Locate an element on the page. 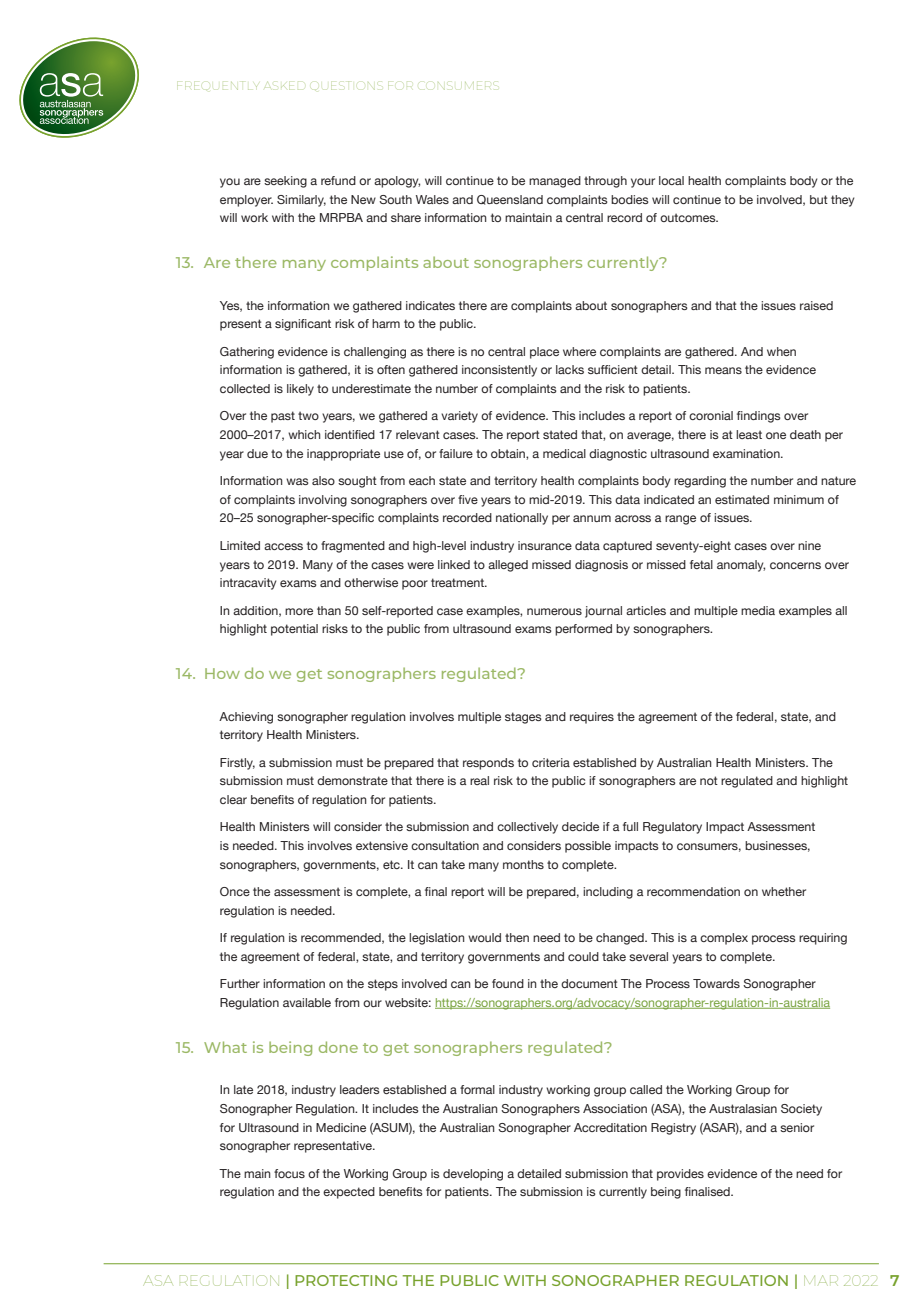 The height and width of the image is (1308, 924). MAR is located at coordinates (821, 1280).
